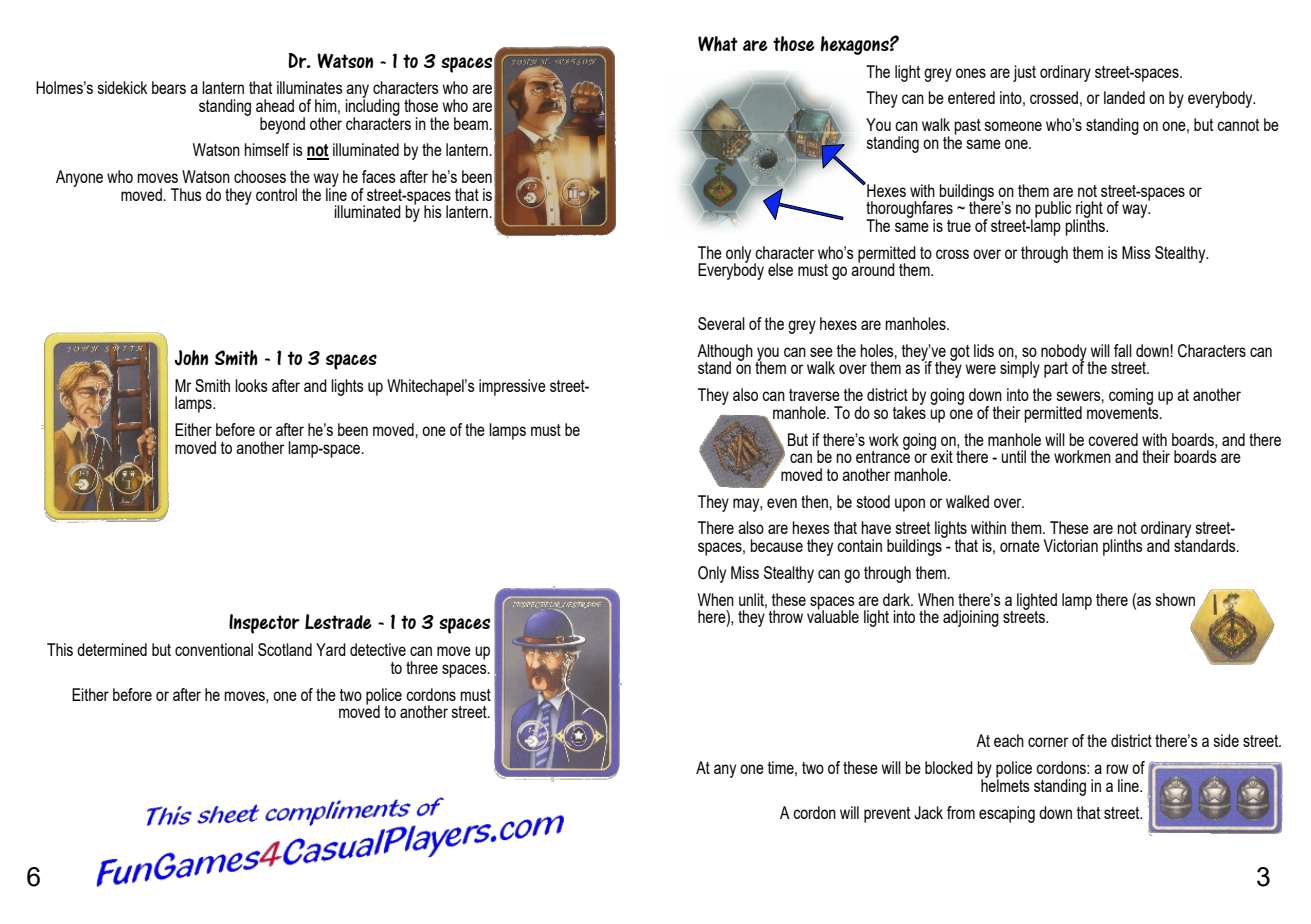 The width and height of the document is (1311, 924). Describe the element at coordinates (1071, 545) in the document. I see `Victorian` at that location.
